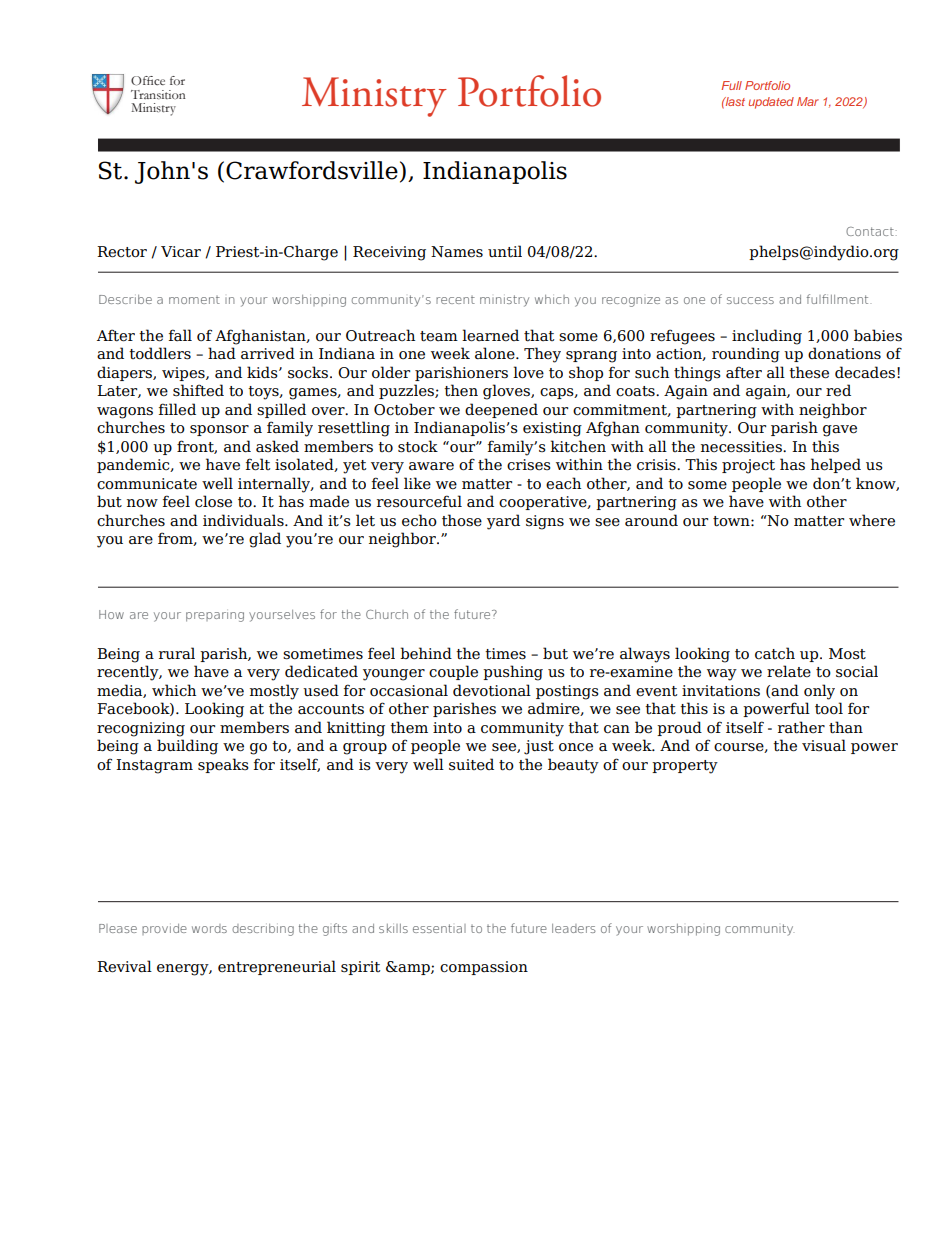  I want to click on yard, so click(503, 522).
